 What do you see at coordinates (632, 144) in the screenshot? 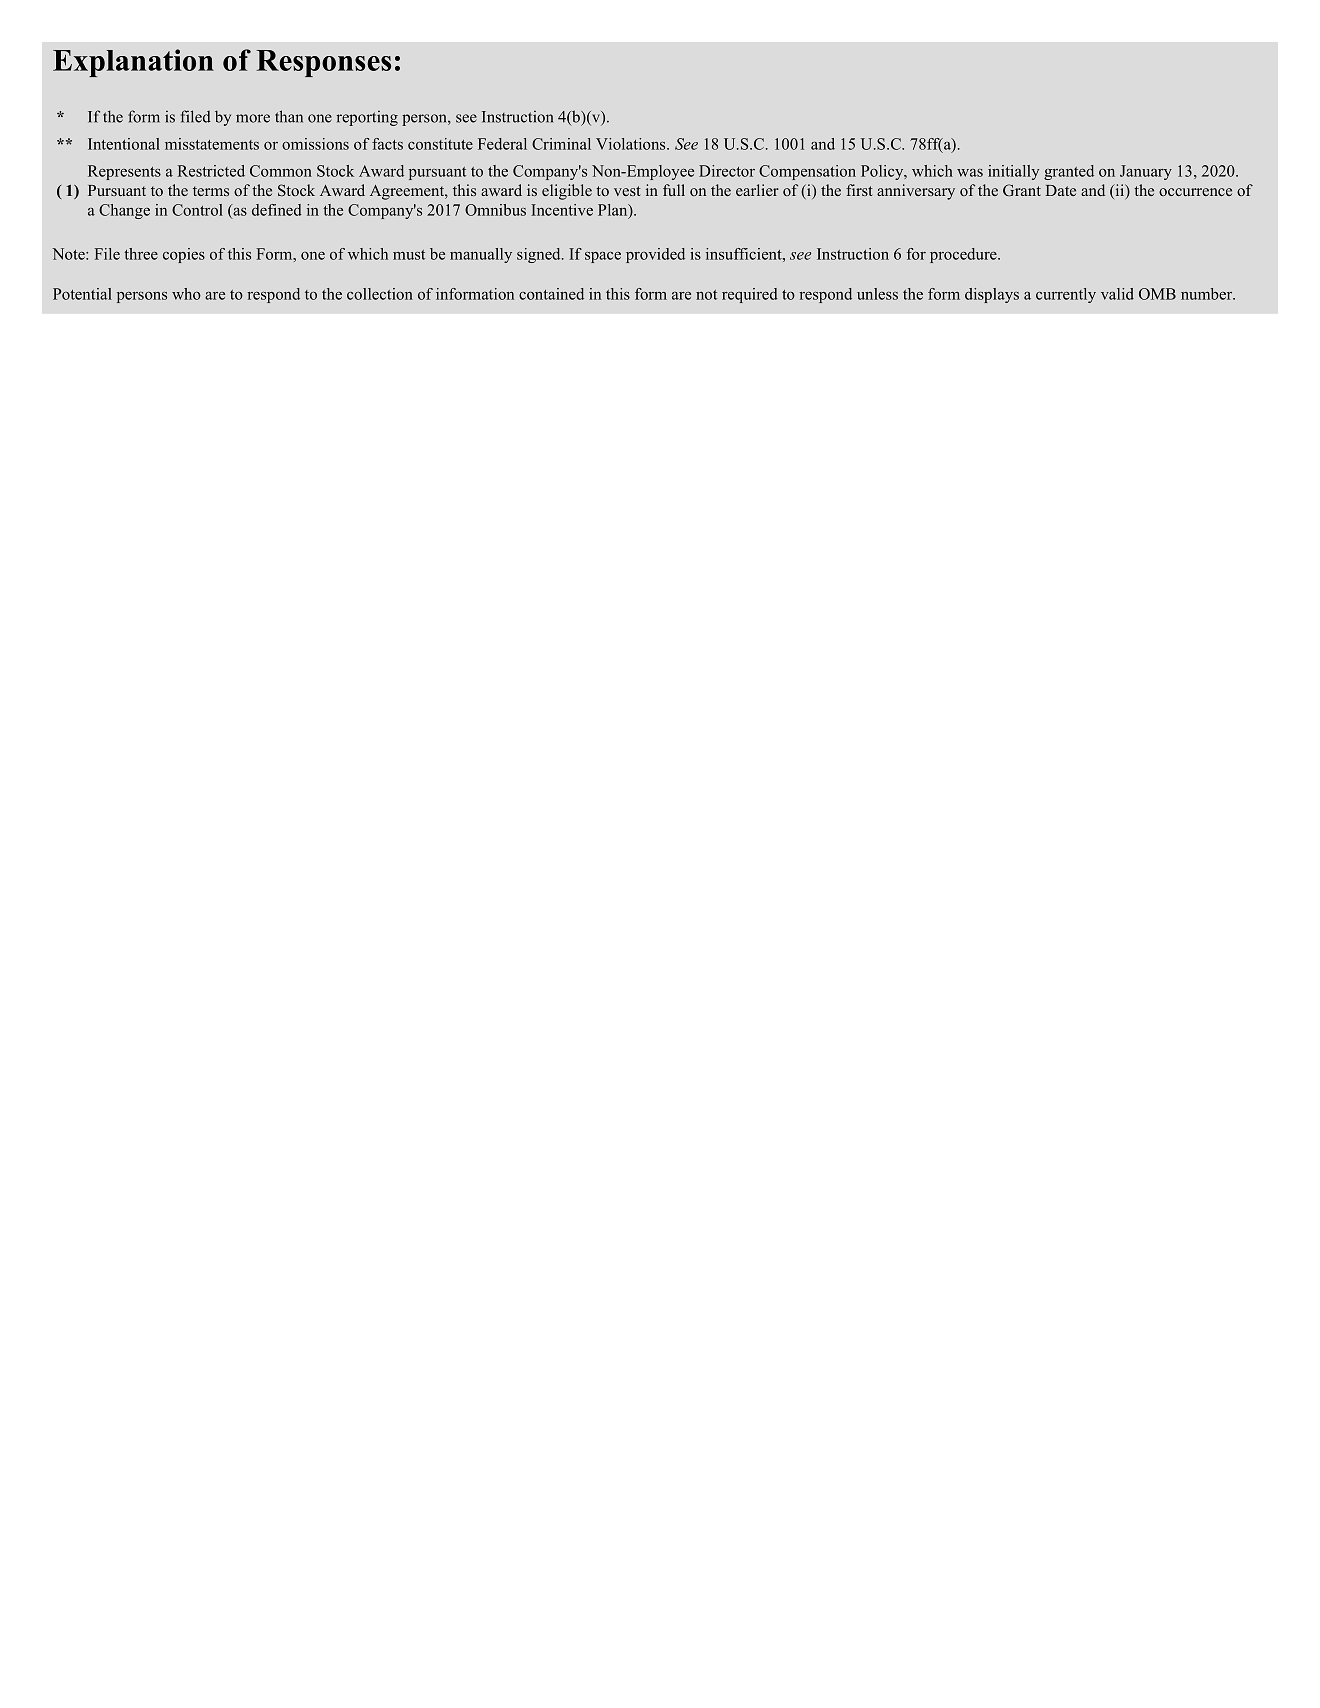
I see `Violations` at bounding box center [632, 144].
